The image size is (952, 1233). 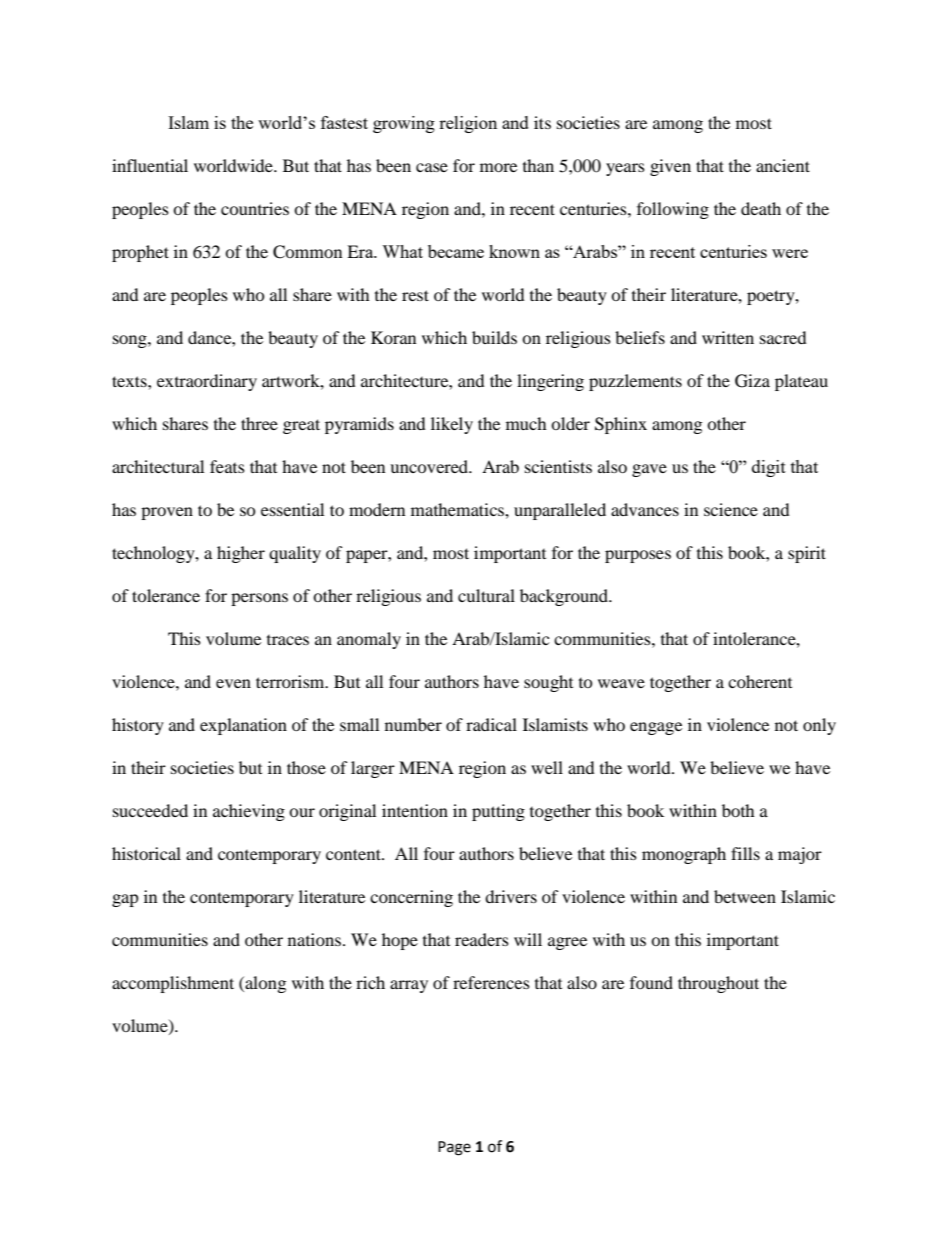 What do you see at coordinates (227, 466) in the screenshot?
I see `feats` at bounding box center [227, 466].
